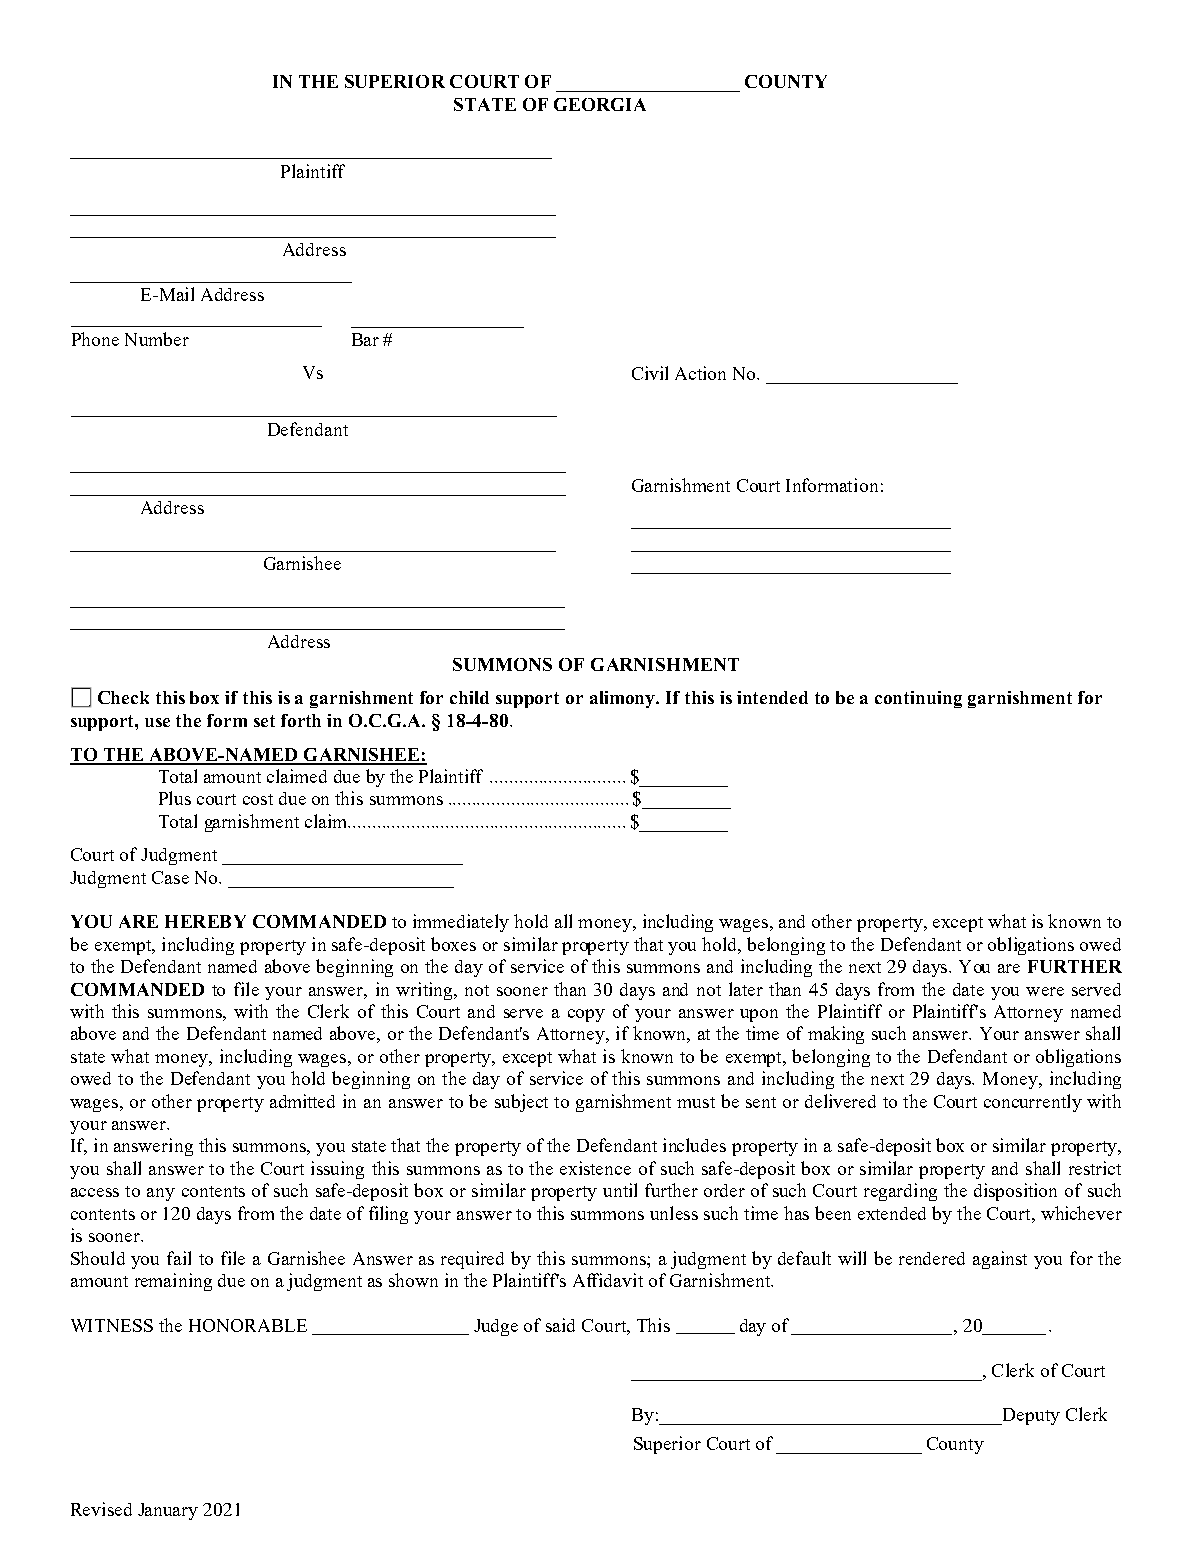 This image has height=1543, width=1192. I want to click on January, so click(168, 1511).
